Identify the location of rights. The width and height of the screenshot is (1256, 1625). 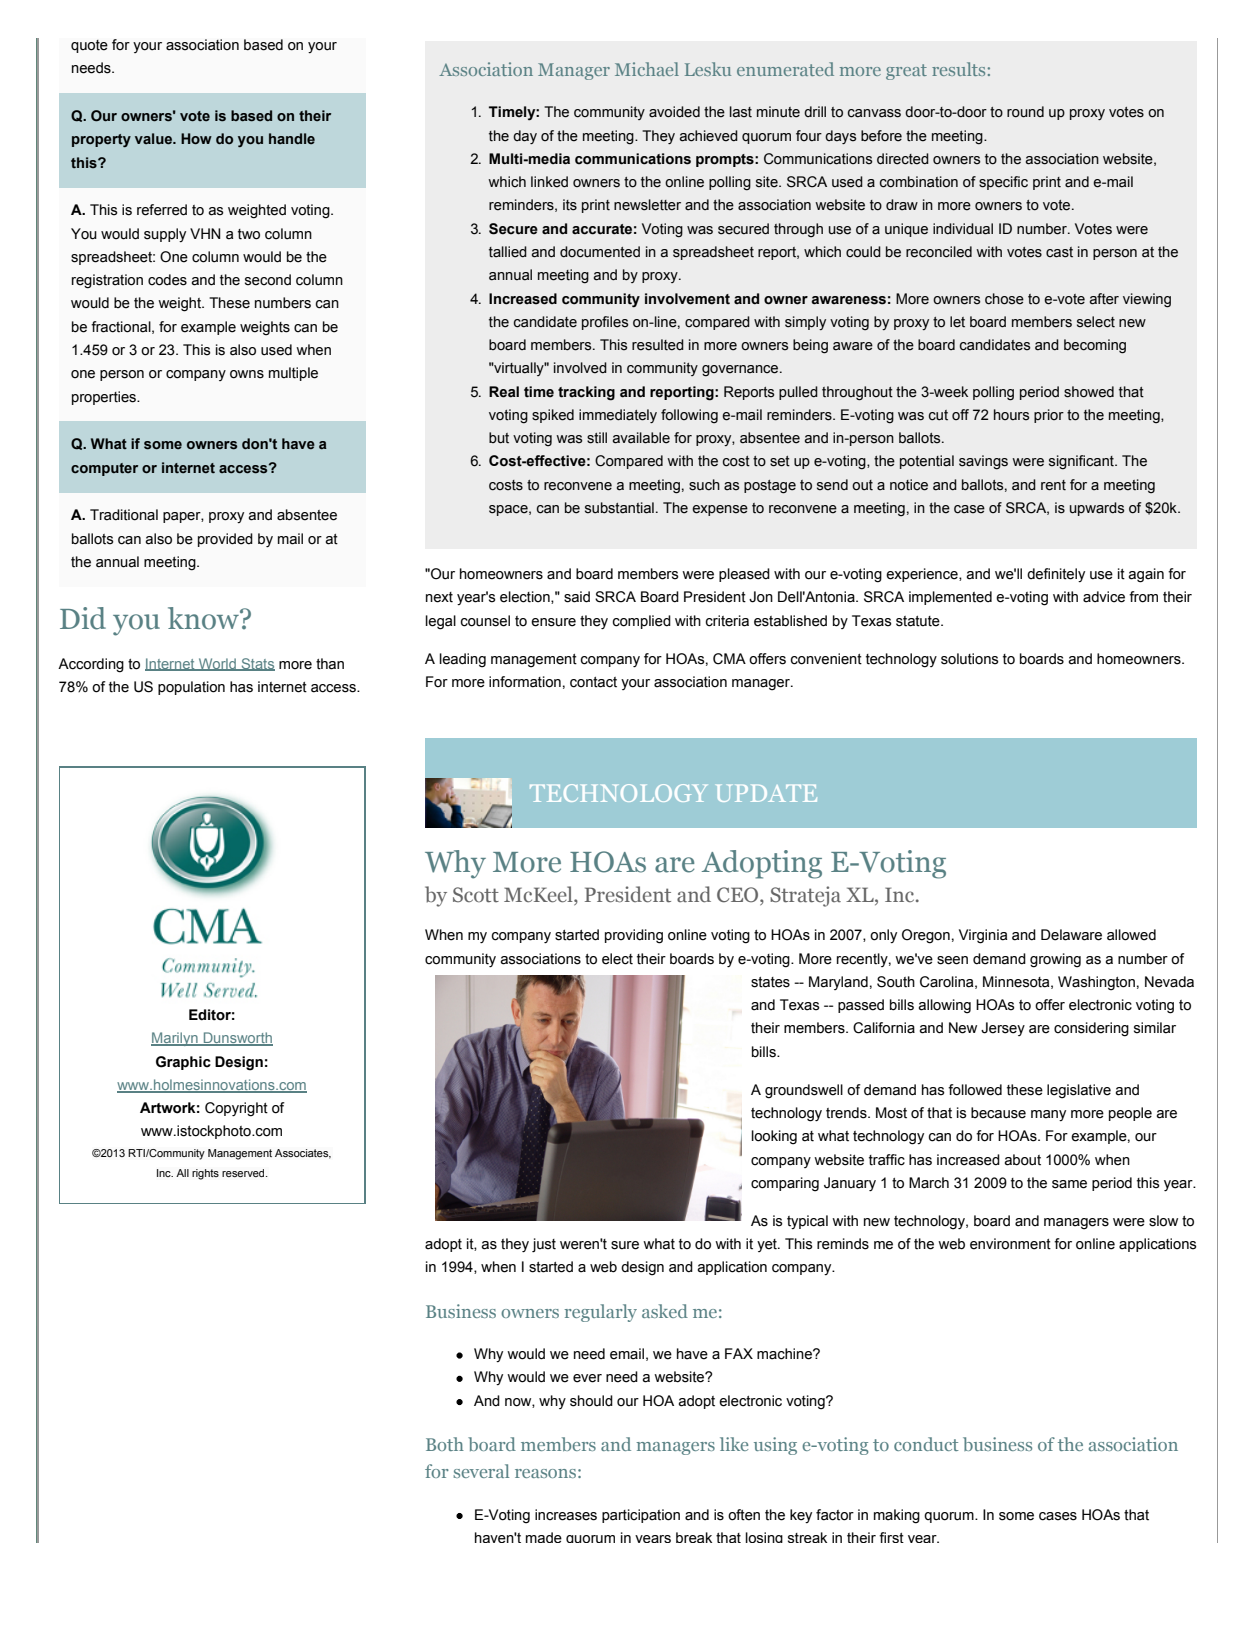
(205, 1174).
